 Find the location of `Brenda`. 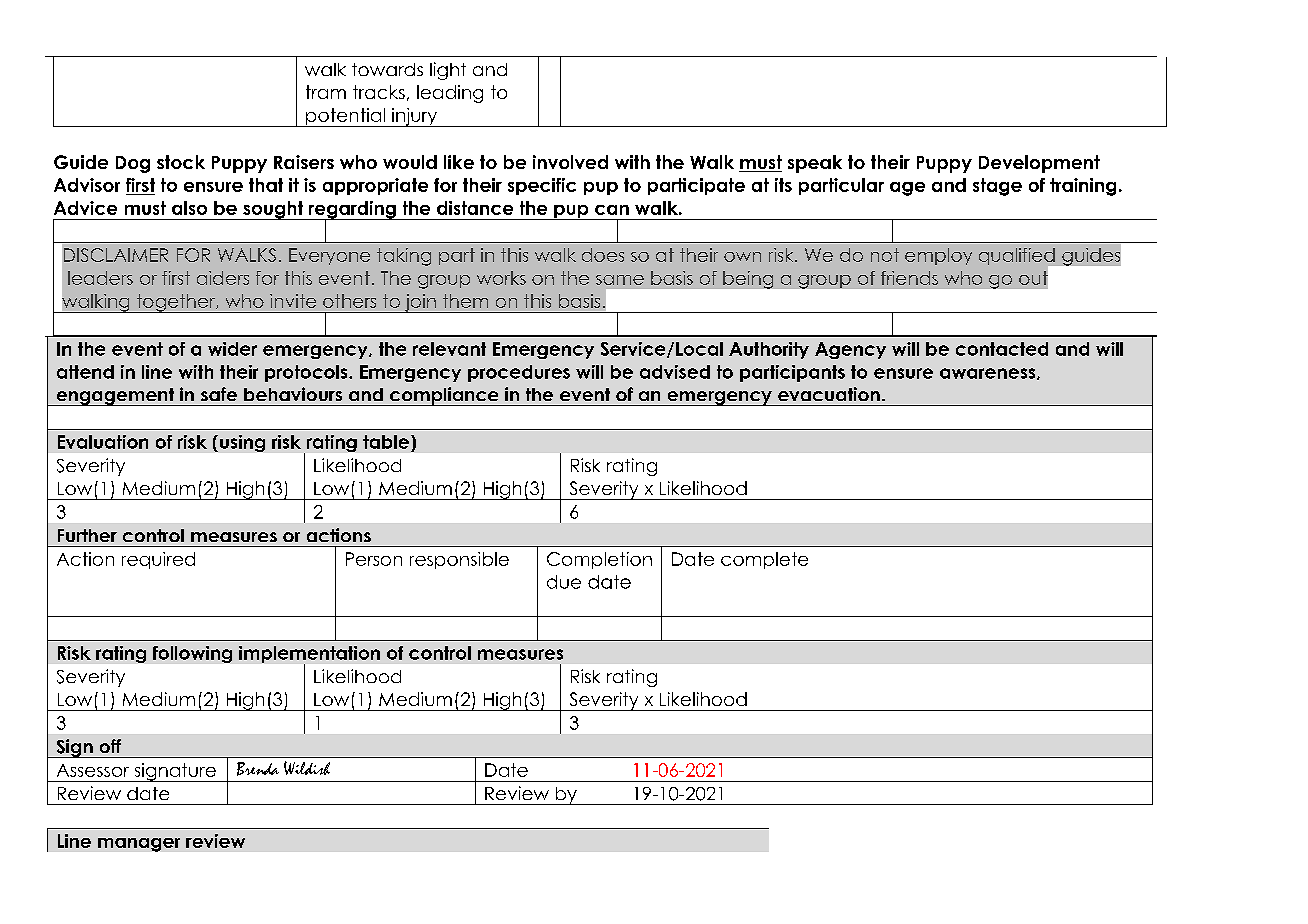

Brenda is located at coordinates (258, 769).
